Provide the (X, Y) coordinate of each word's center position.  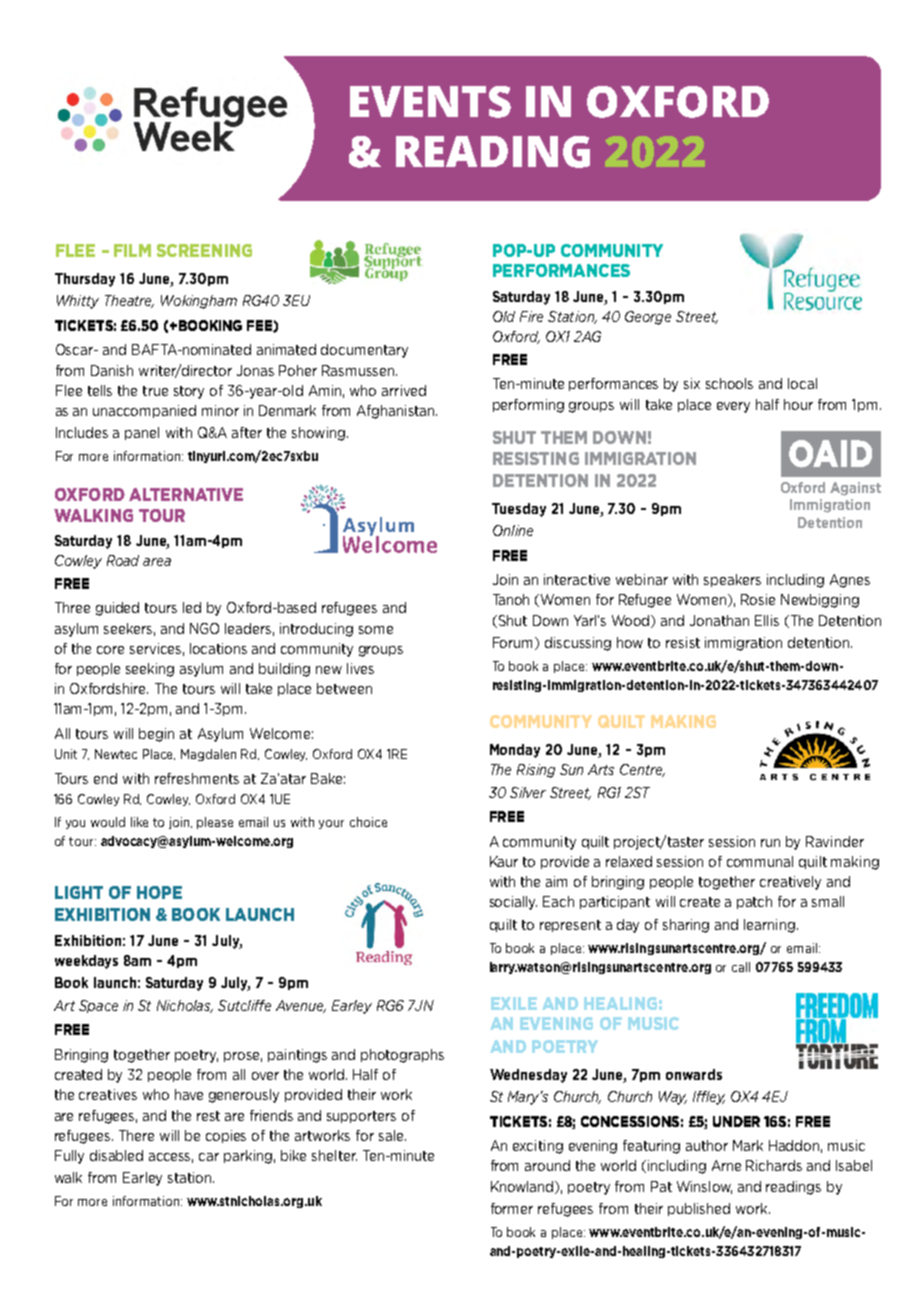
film (132, 250)
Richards (774, 1165)
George (648, 318)
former (512, 1208)
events (430, 102)
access (171, 1158)
